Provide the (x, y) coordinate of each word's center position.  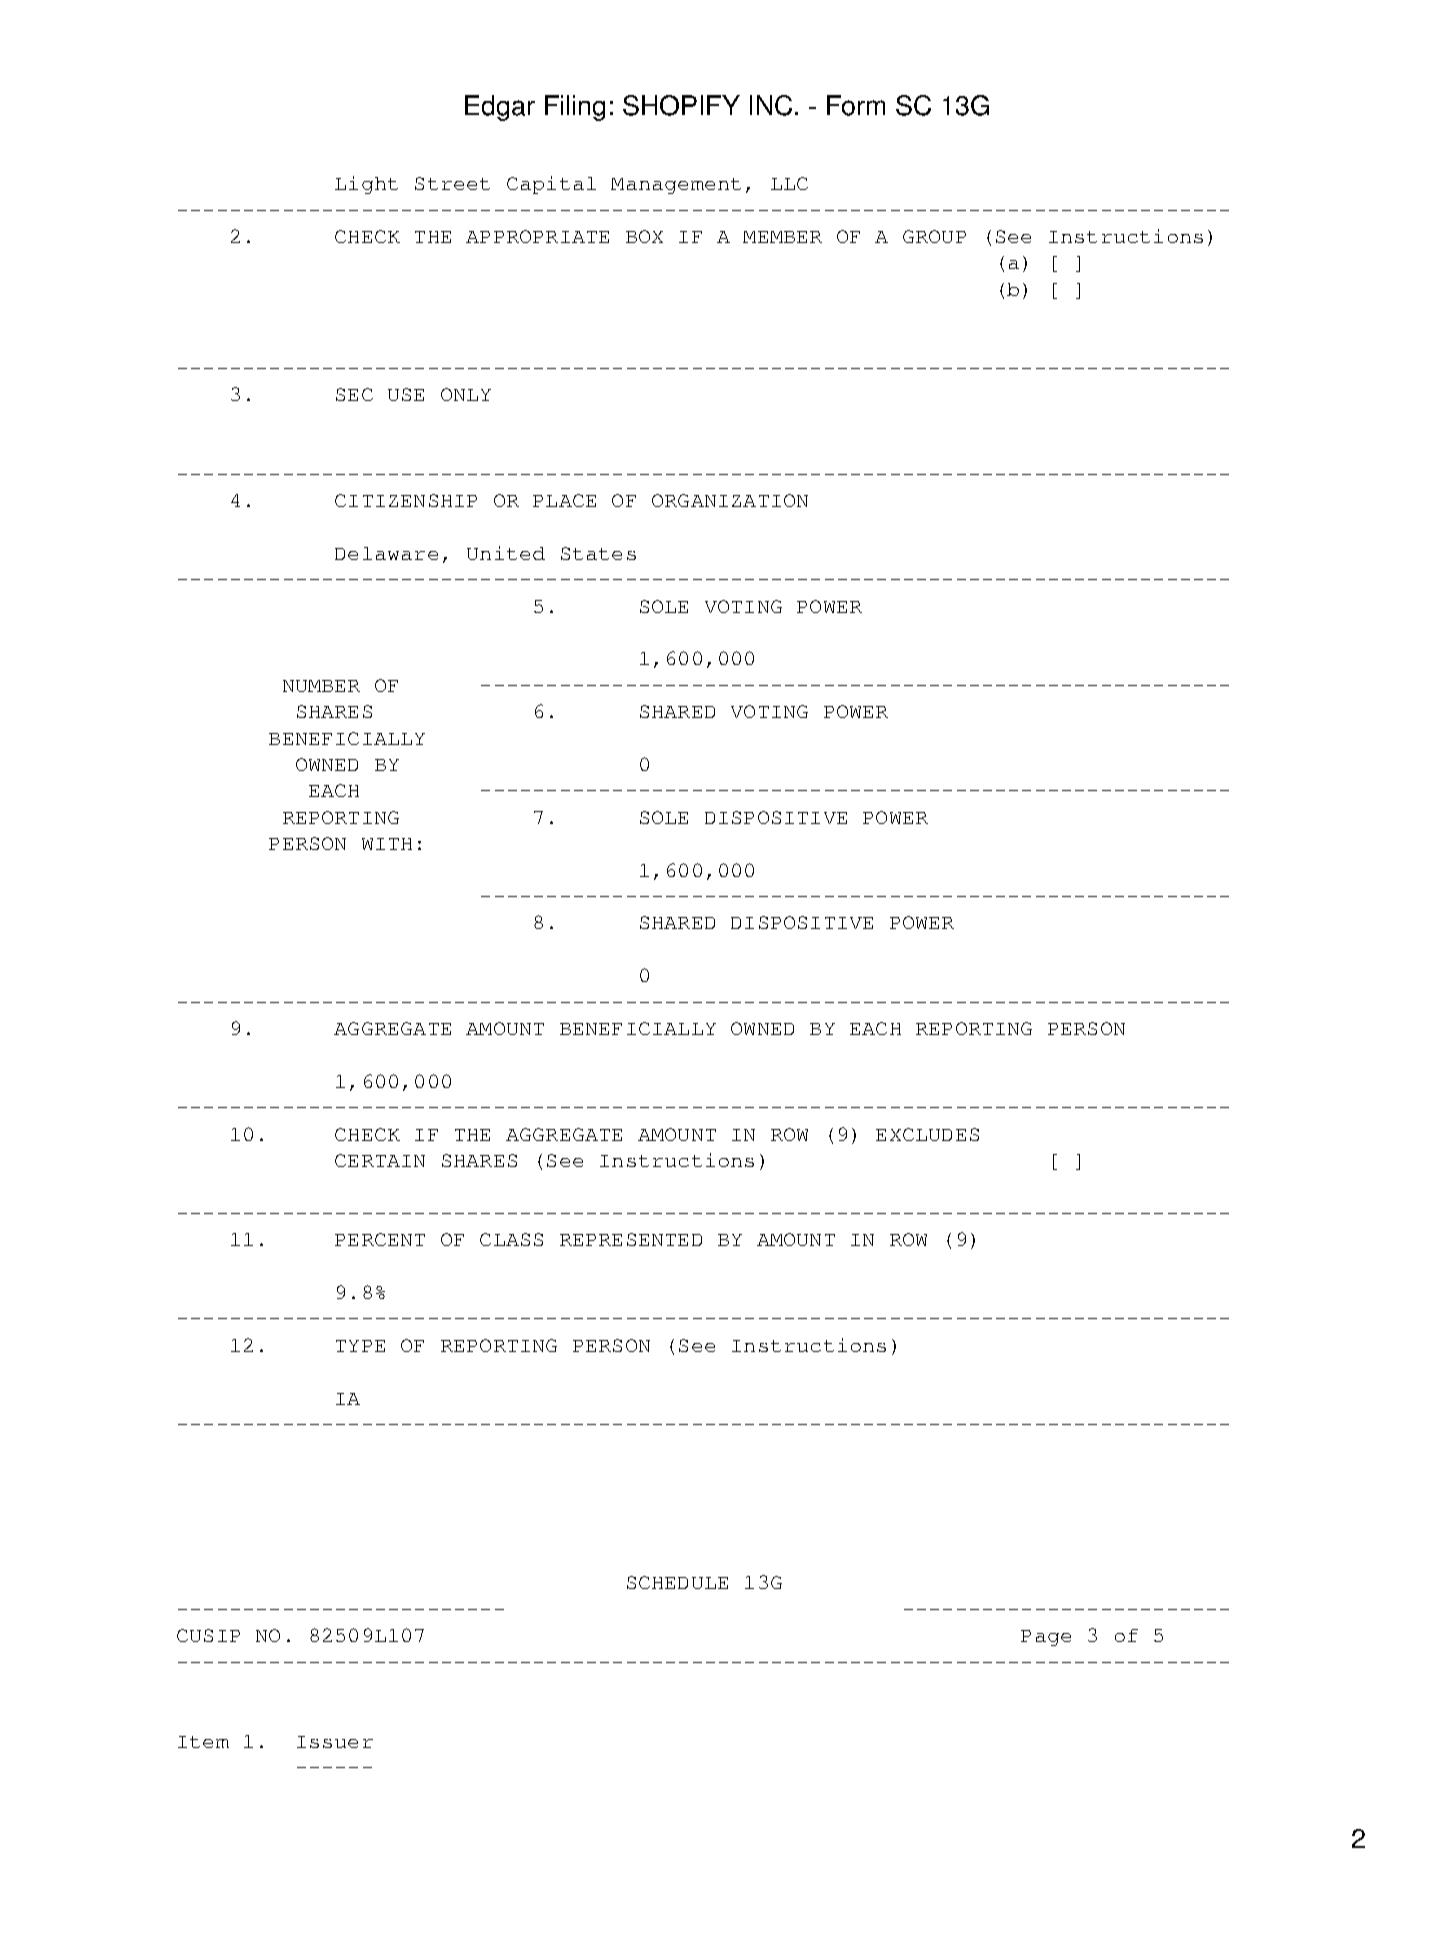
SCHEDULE (677, 1582)
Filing (575, 108)
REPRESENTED (631, 1239)
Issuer (335, 1742)
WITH (387, 844)
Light (366, 185)
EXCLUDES (927, 1134)
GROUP (934, 236)
